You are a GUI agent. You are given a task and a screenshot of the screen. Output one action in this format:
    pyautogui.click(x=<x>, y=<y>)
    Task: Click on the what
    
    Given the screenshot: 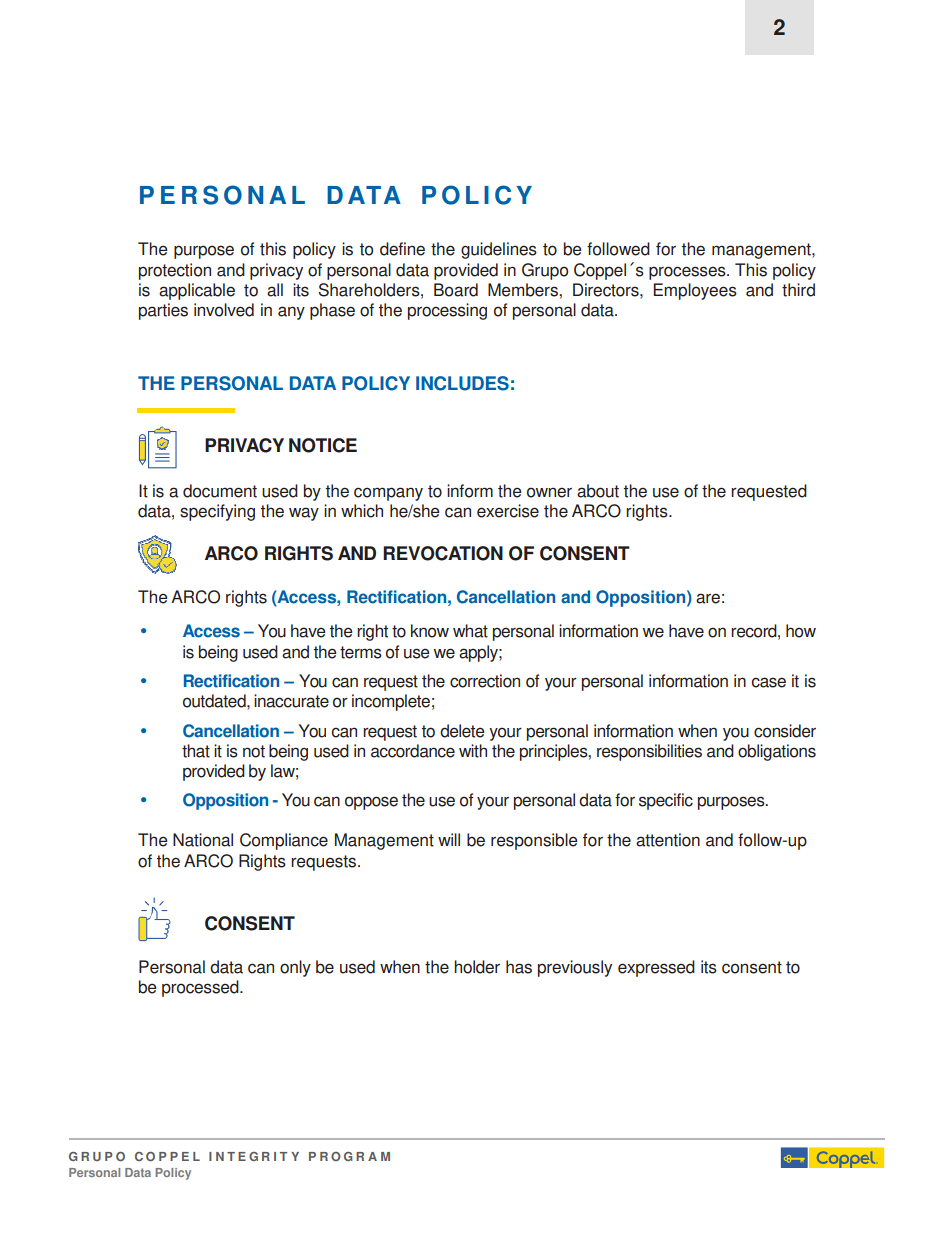 What is the action you would take?
    pyautogui.click(x=470, y=631)
